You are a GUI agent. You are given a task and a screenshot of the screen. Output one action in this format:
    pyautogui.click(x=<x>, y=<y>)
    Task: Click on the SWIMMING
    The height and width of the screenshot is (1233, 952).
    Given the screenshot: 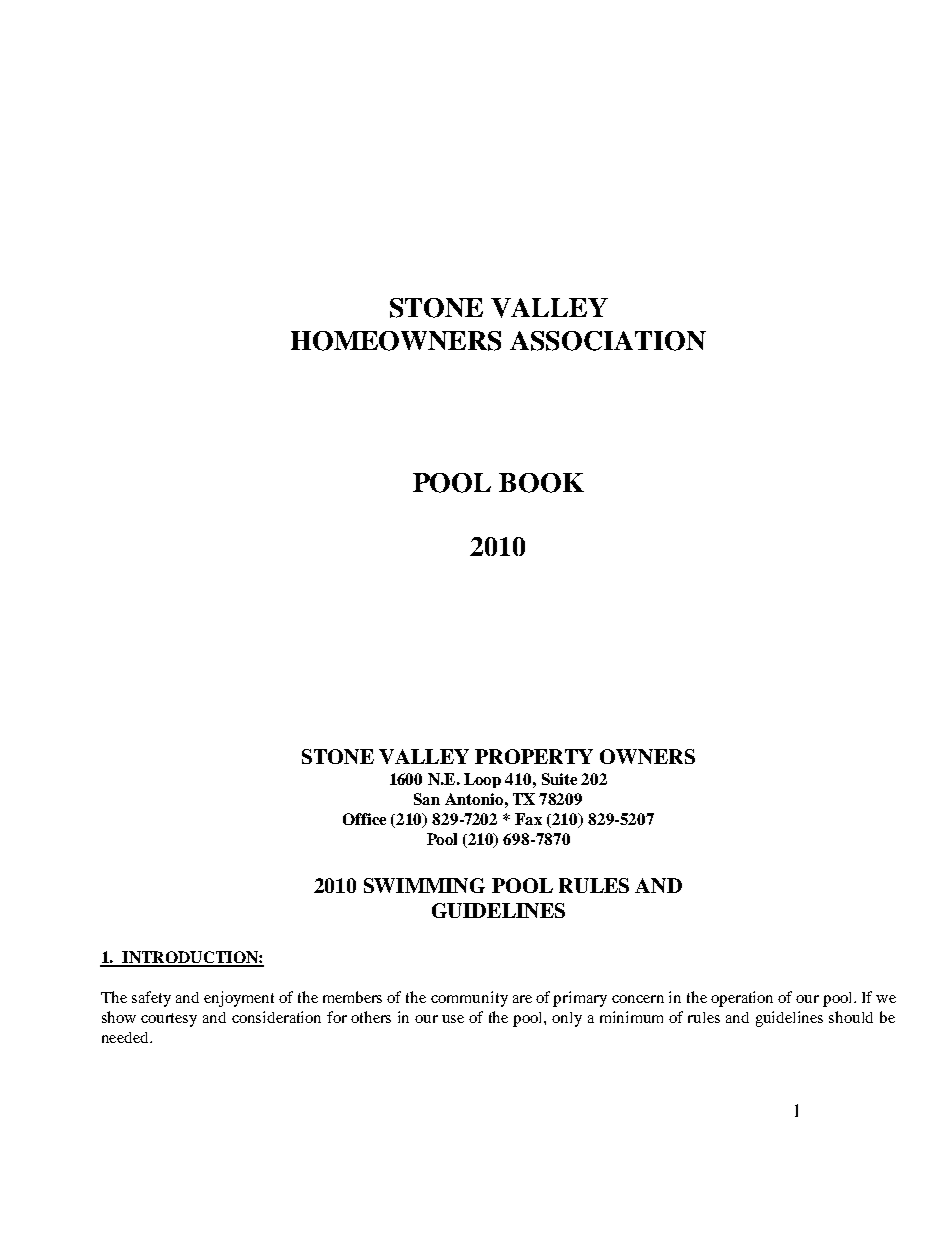 What is the action you would take?
    pyautogui.click(x=424, y=885)
